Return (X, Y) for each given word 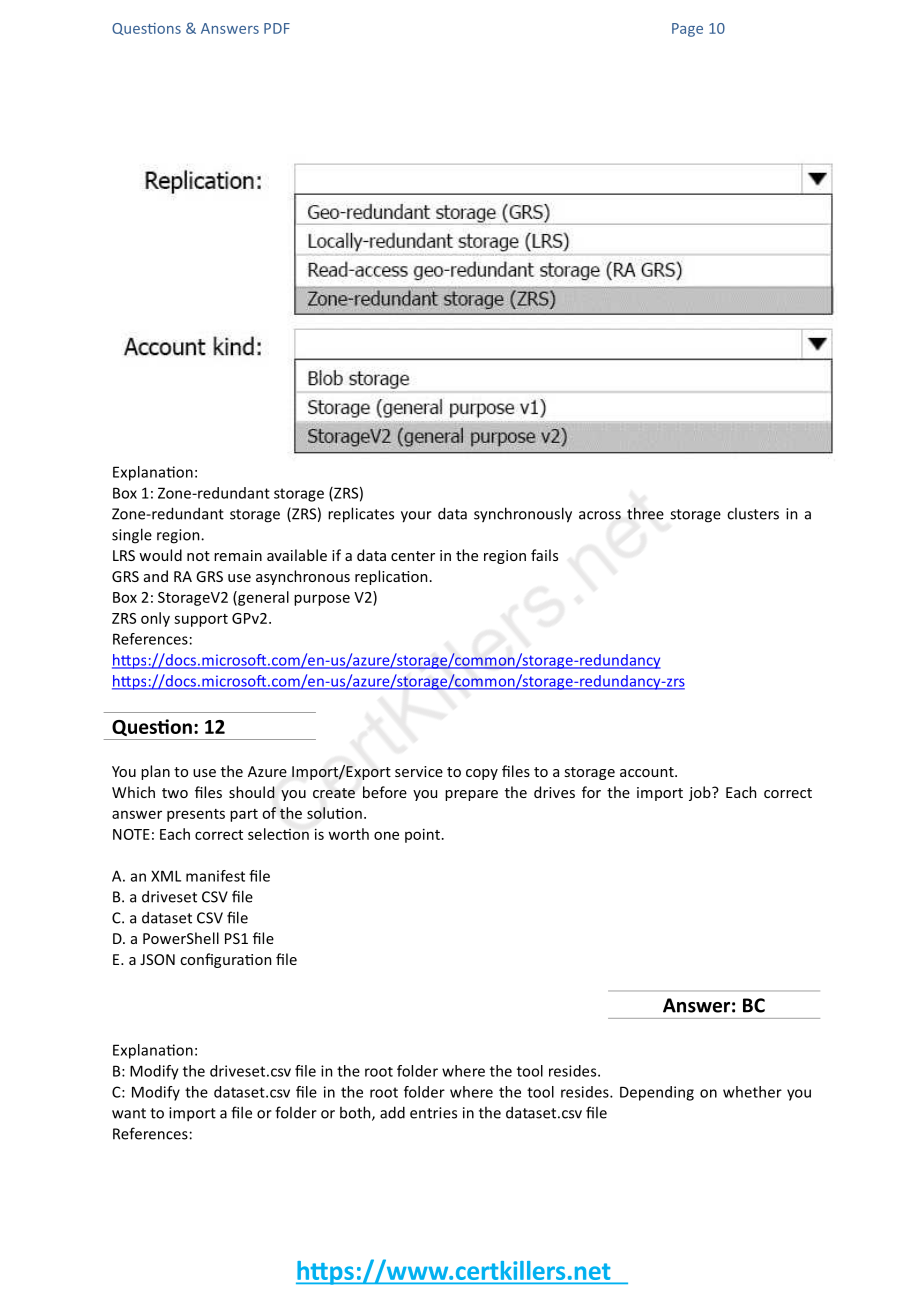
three (645, 513)
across (600, 515)
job (701, 793)
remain (238, 555)
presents (196, 815)
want (129, 1113)
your (416, 517)
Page (687, 30)
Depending (657, 1093)
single (132, 536)
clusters (753, 514)
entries (433, 1113)
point (422, 835)
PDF (277, 28)
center (413, 556)
